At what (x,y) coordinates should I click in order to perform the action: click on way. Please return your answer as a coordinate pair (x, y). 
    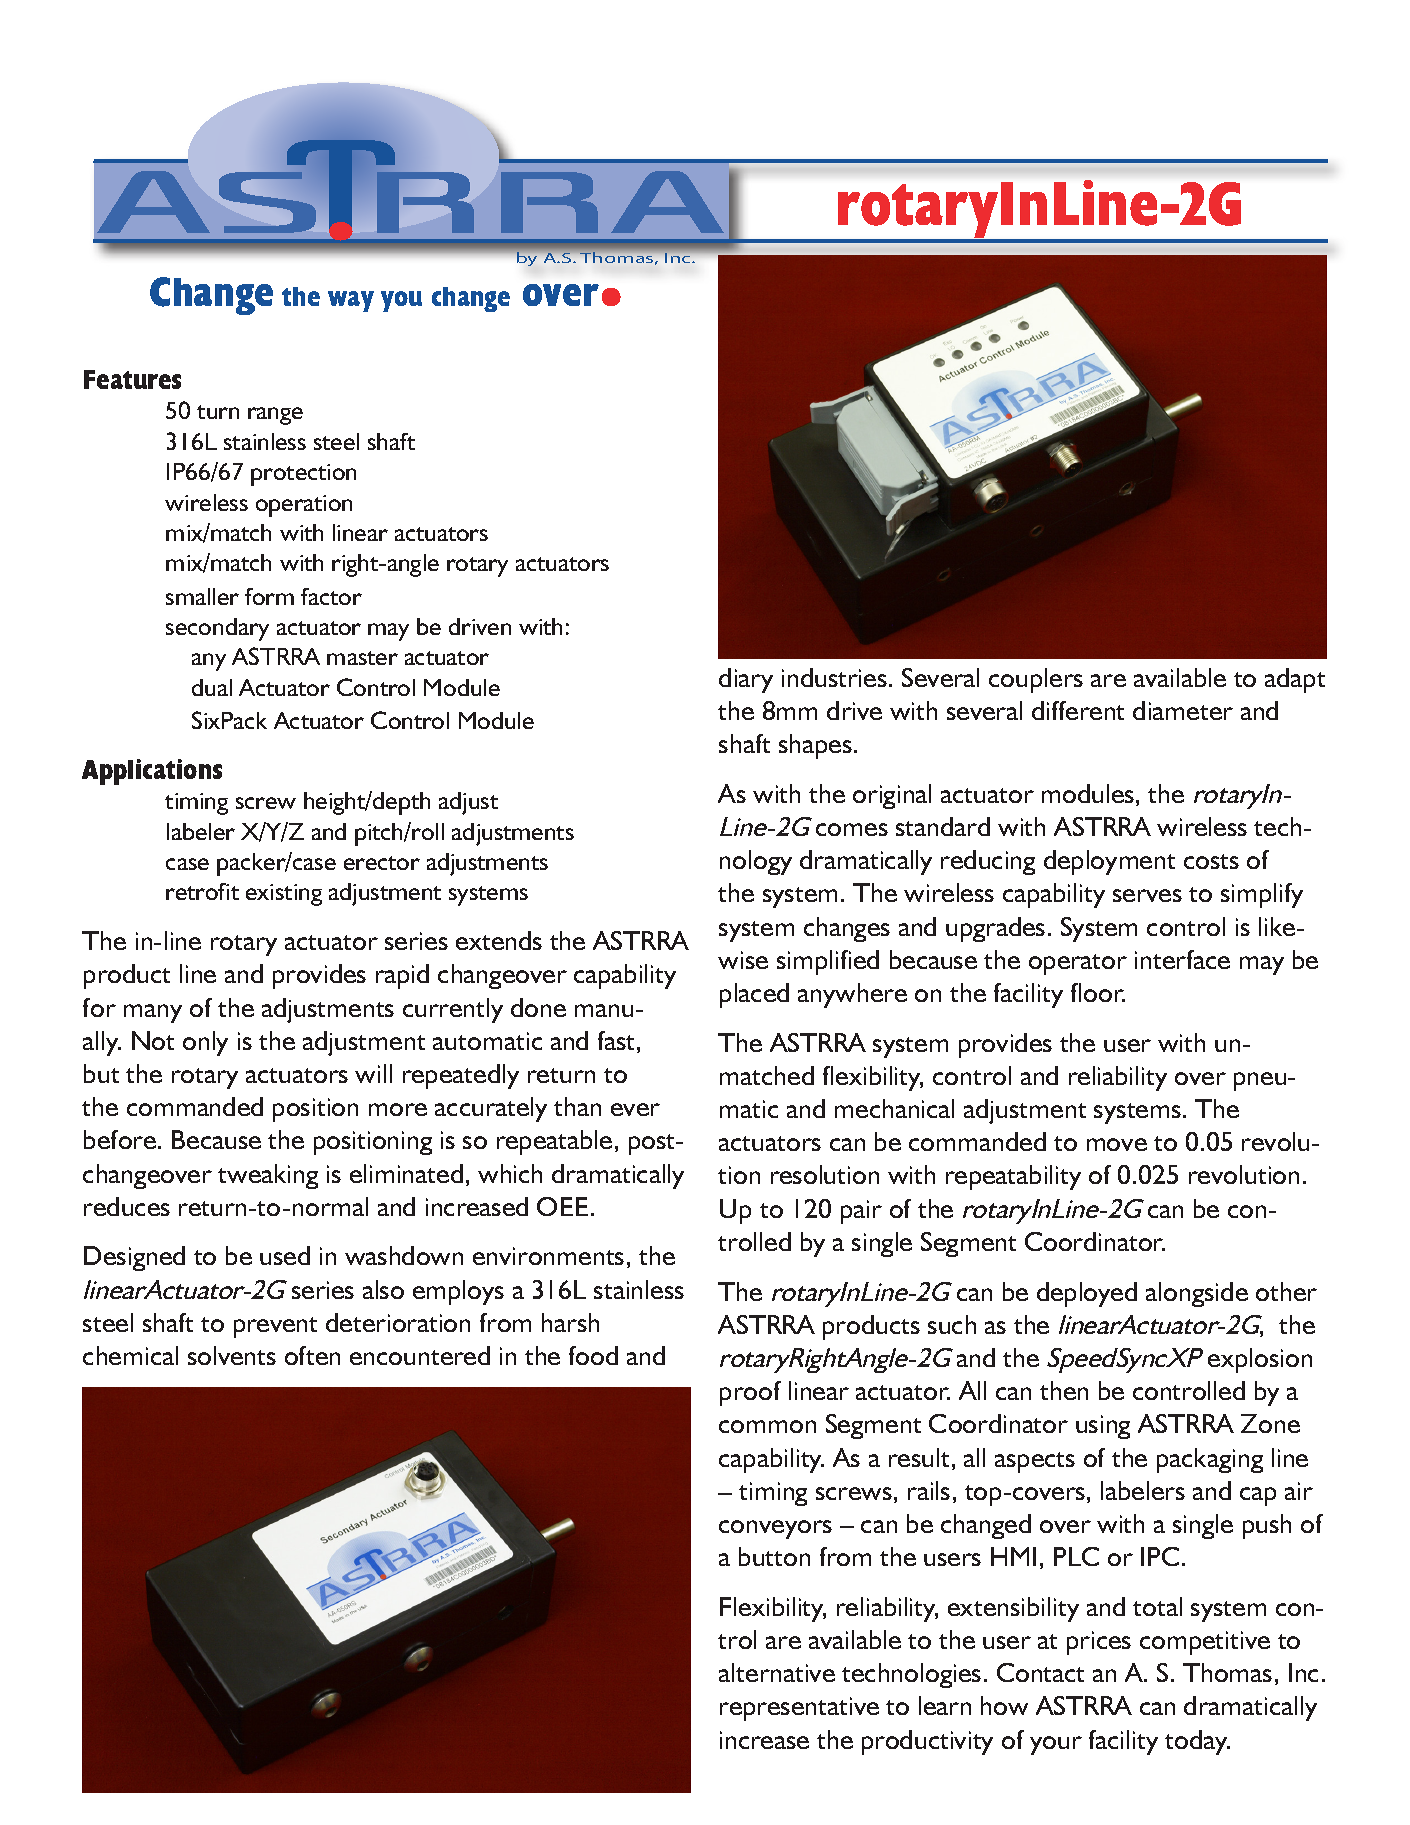
    Looking at the image, I should click on (351, 301).
